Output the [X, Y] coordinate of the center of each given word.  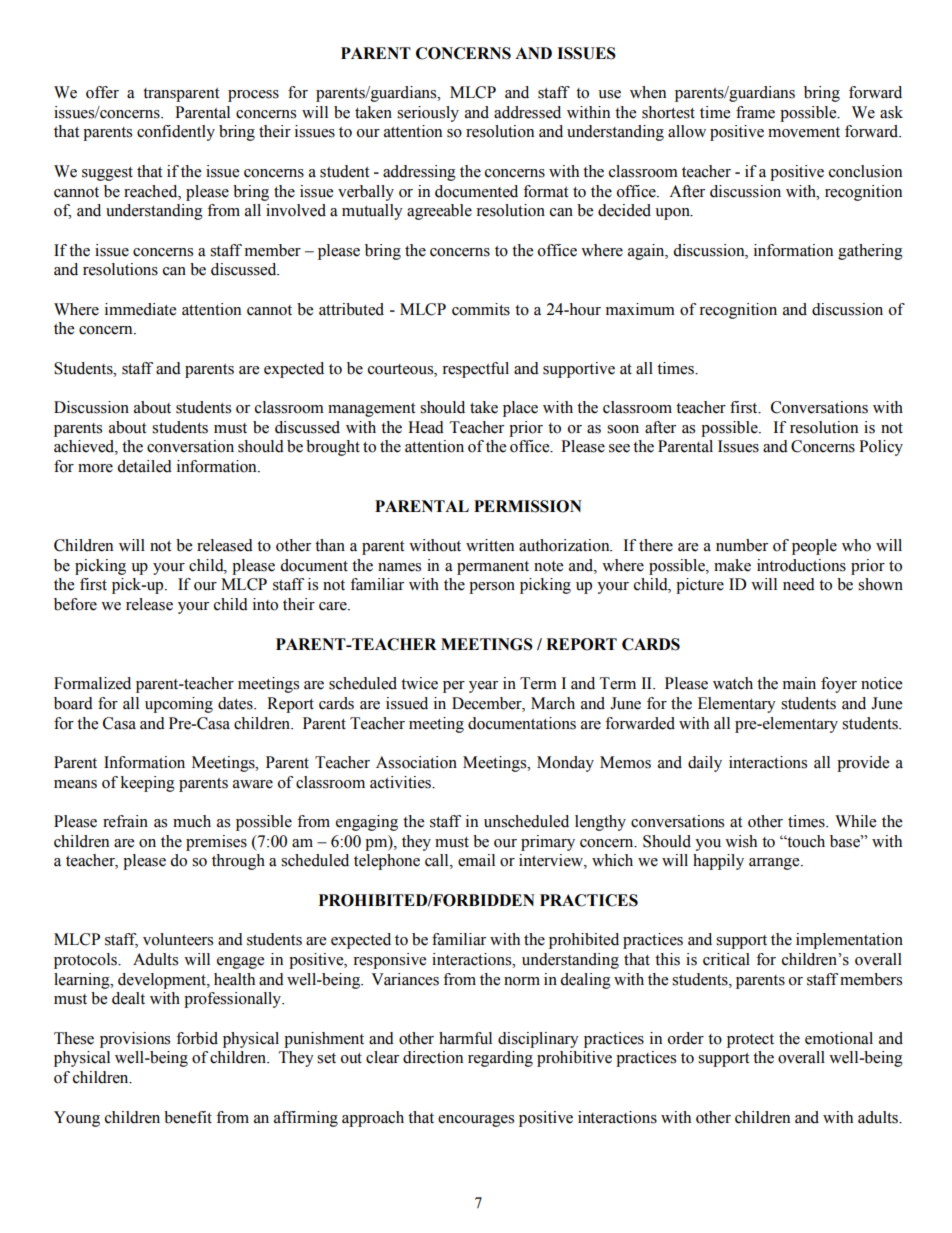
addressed [527, 112]
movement [804, 132]
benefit [188, 1117]
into [265, 604]
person [492, 588]
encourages [476, 1121]
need [799, 584]
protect [750, 1041]
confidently [176, 133]
